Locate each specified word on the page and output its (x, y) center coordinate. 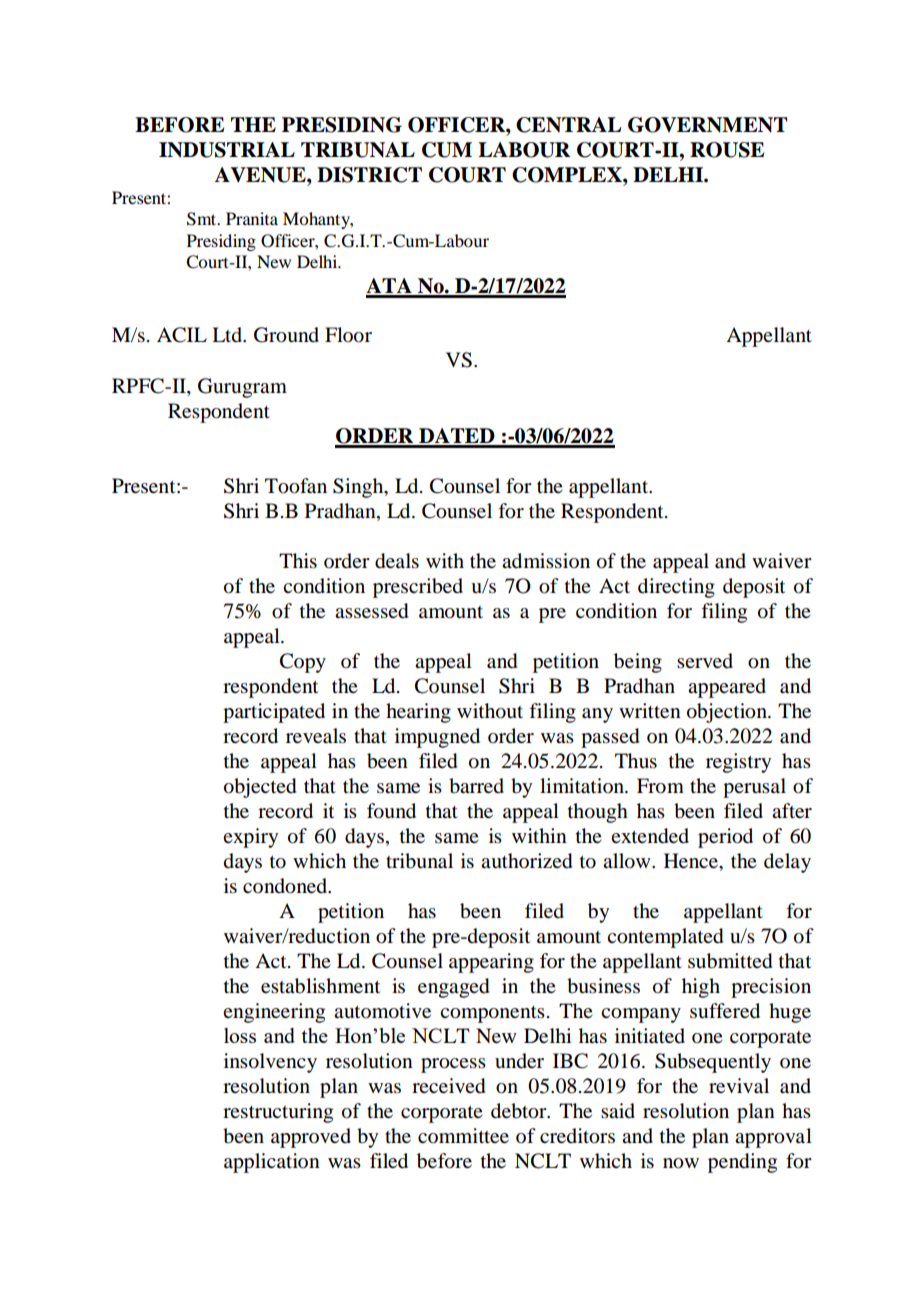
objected (260, 788)
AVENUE (261, 175)
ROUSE (727, 150)
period (725, 838)
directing (676, 588)
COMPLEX (568, 175)
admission (546, 561)
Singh (359, 488)
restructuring (278, 1113)
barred (476, 786)
